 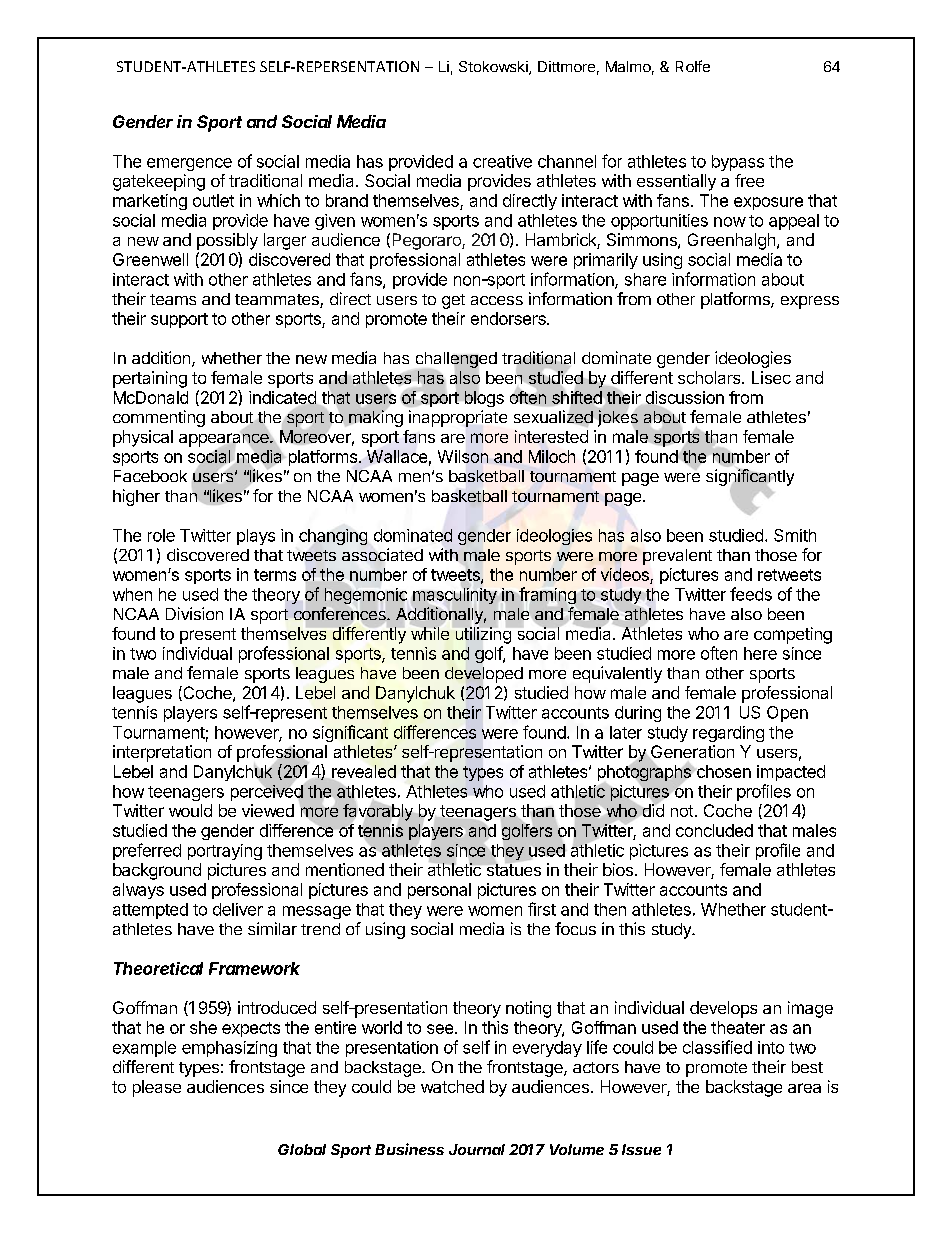 What do you see at coordinates (194, 613) in the image?
I see `Division` at bounding box center [194, 613].
